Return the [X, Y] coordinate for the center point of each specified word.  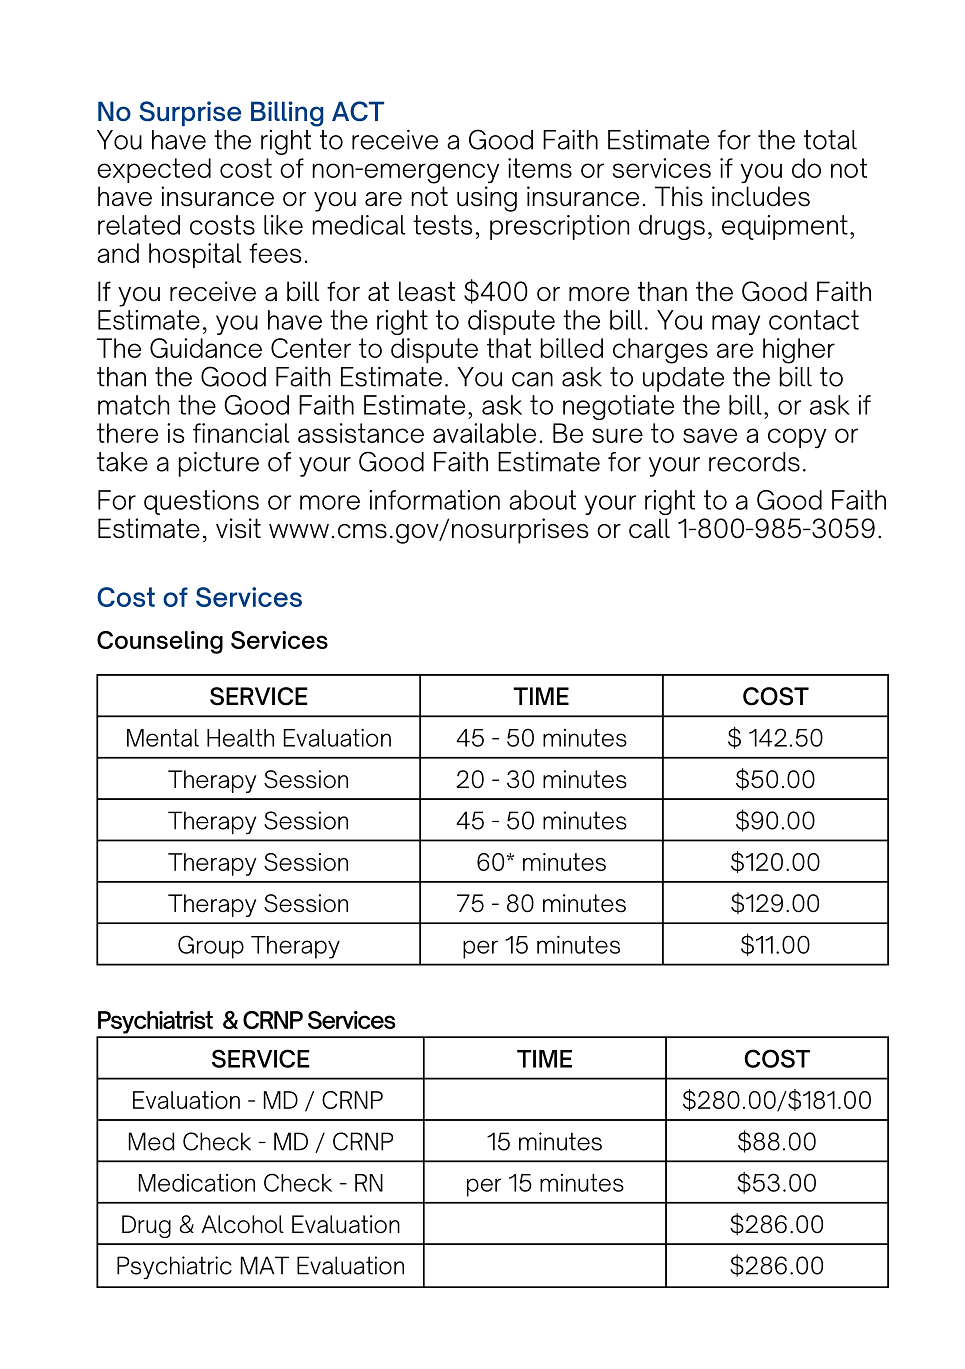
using [487, 199]
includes [761, 196]
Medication [197, 1183]
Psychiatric [174, 1267]
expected [154, 170]
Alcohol [243, 1224]
